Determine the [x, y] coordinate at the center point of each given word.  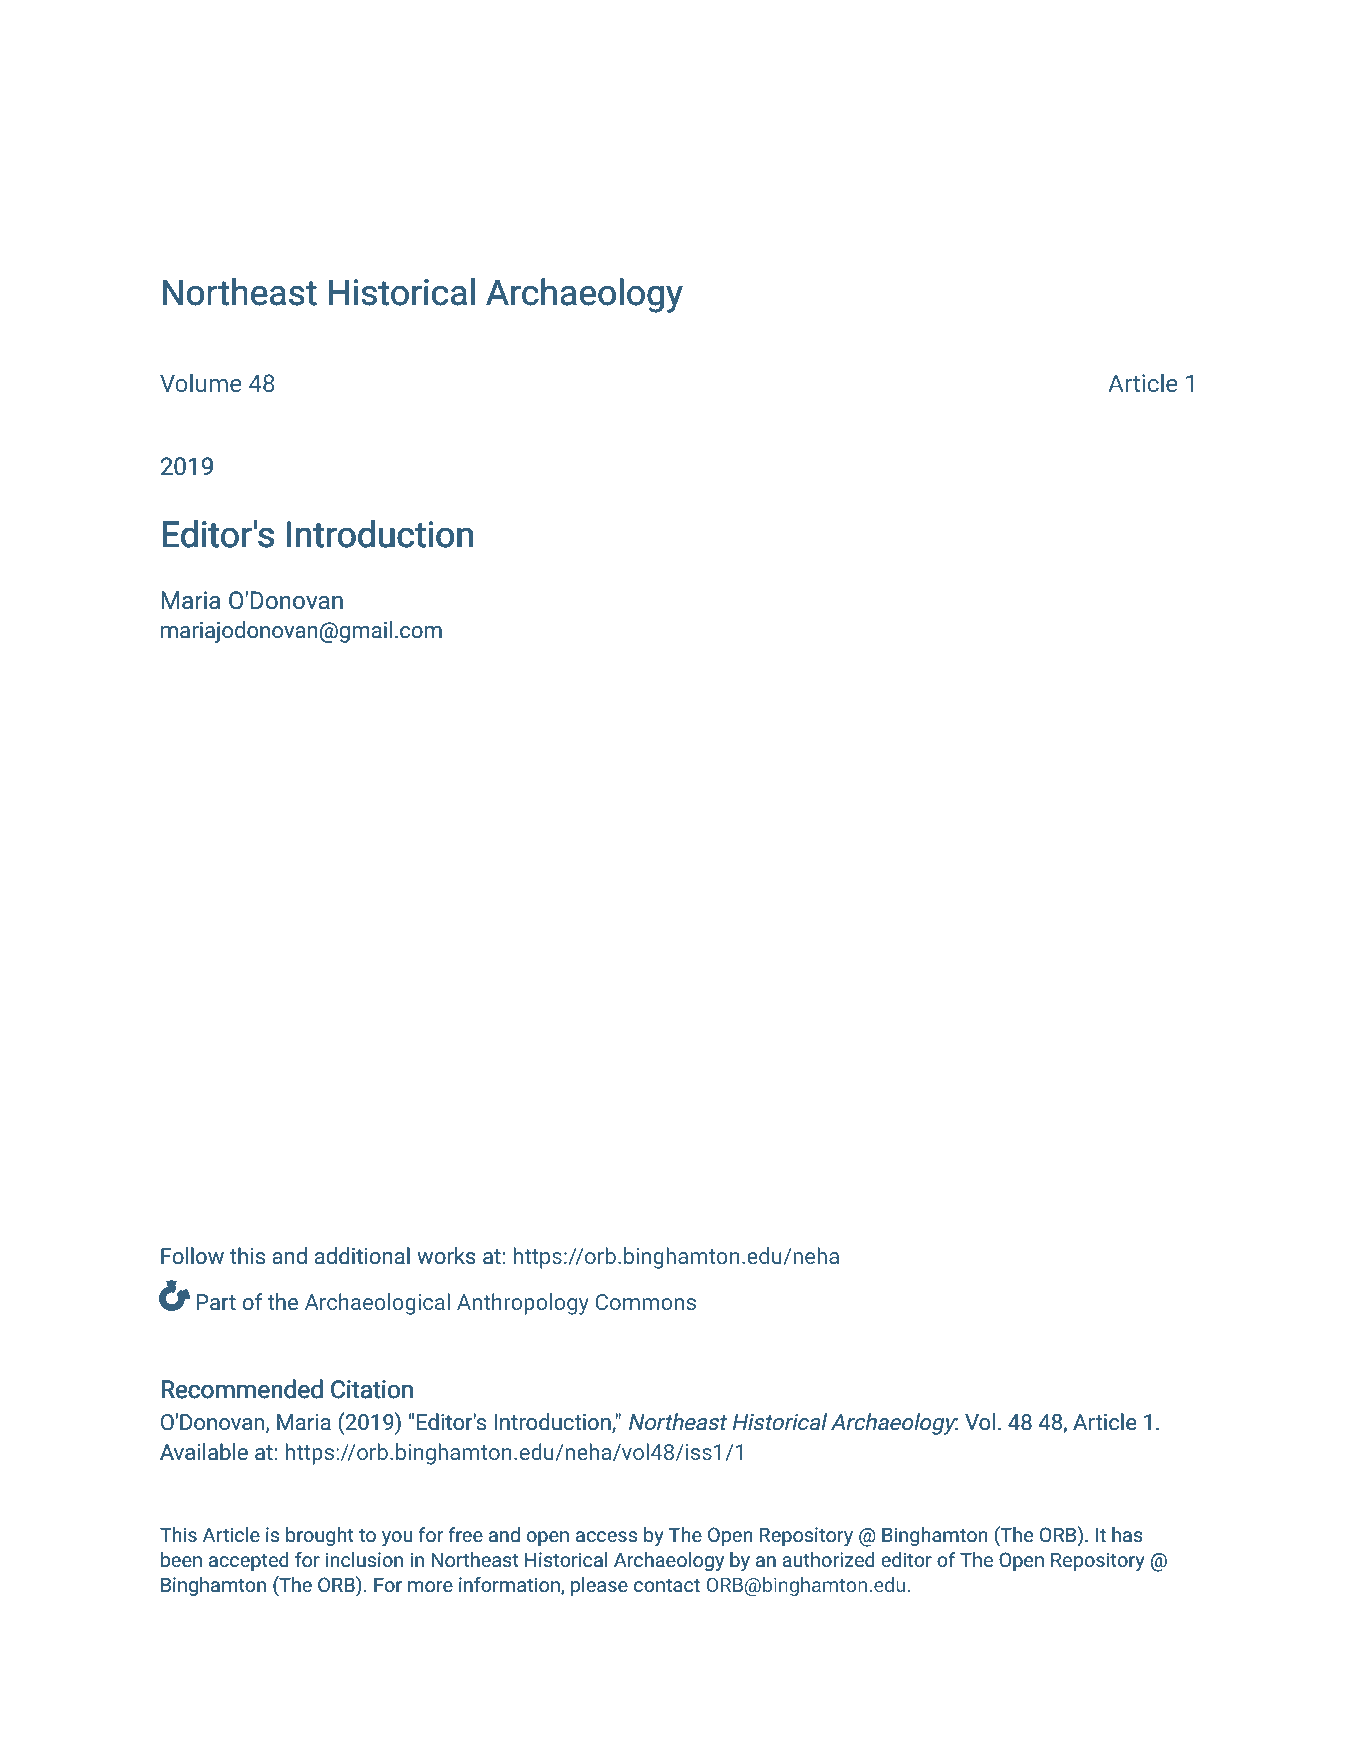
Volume [200, 382]
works [446, 1255]
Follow [192, 1255]
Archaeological [377, 1304]
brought [320, 1536]
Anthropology [523, 1304]
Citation [372, 1389]
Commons [646, 1302]
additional [362, 1256]
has [1127, 1534]
